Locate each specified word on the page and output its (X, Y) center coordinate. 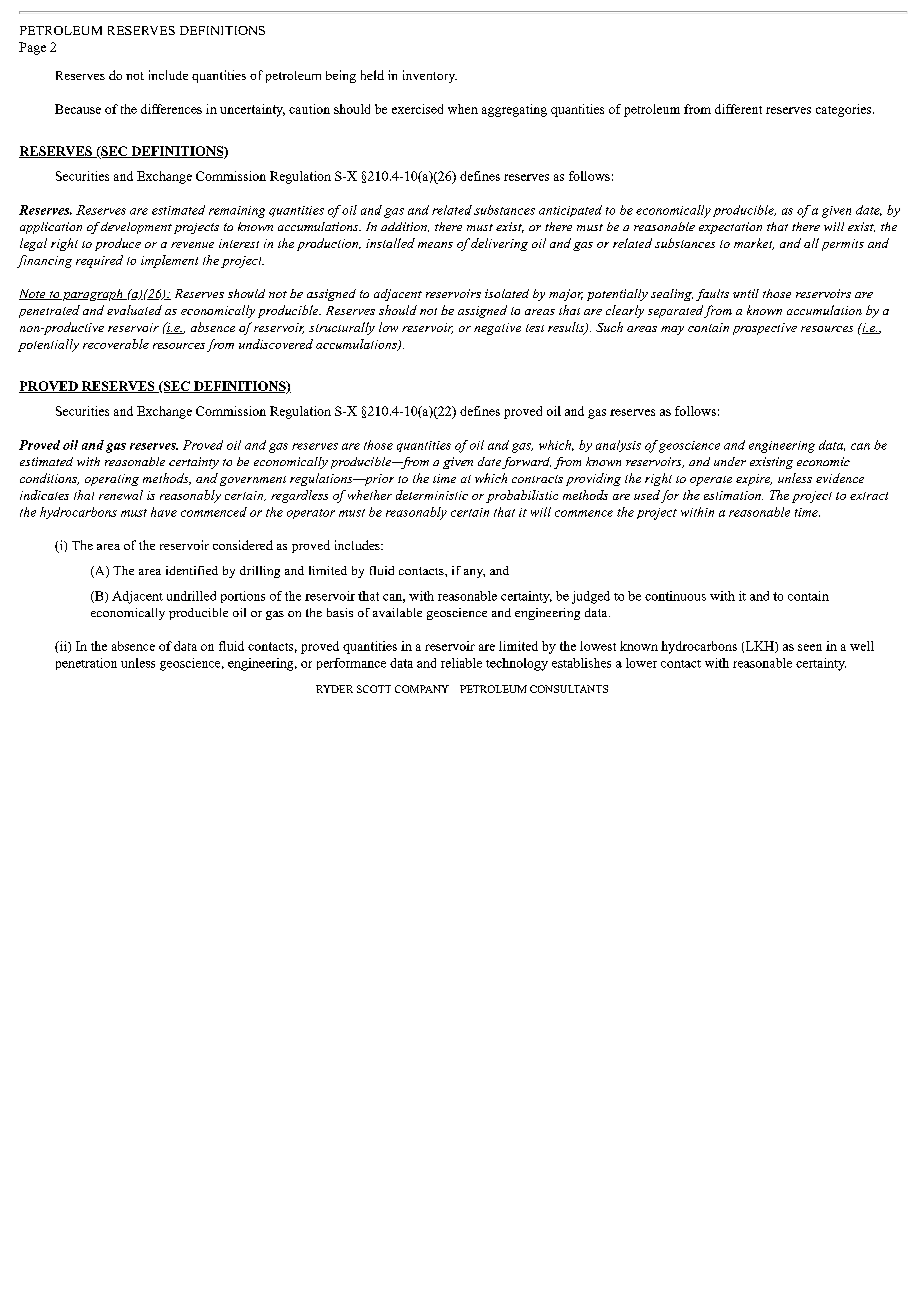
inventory (430, 76)
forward (526, 463)
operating (112, 480)
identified (192, 570)
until (746, 293)
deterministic (432, 495)
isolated (507, 293)
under (730, 461)
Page (32, 48)
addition (405, 227)
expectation (730, 228)
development (136, 228)
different (738, 109)
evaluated (134, 310)
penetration (86, 664)
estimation (733, 495)
